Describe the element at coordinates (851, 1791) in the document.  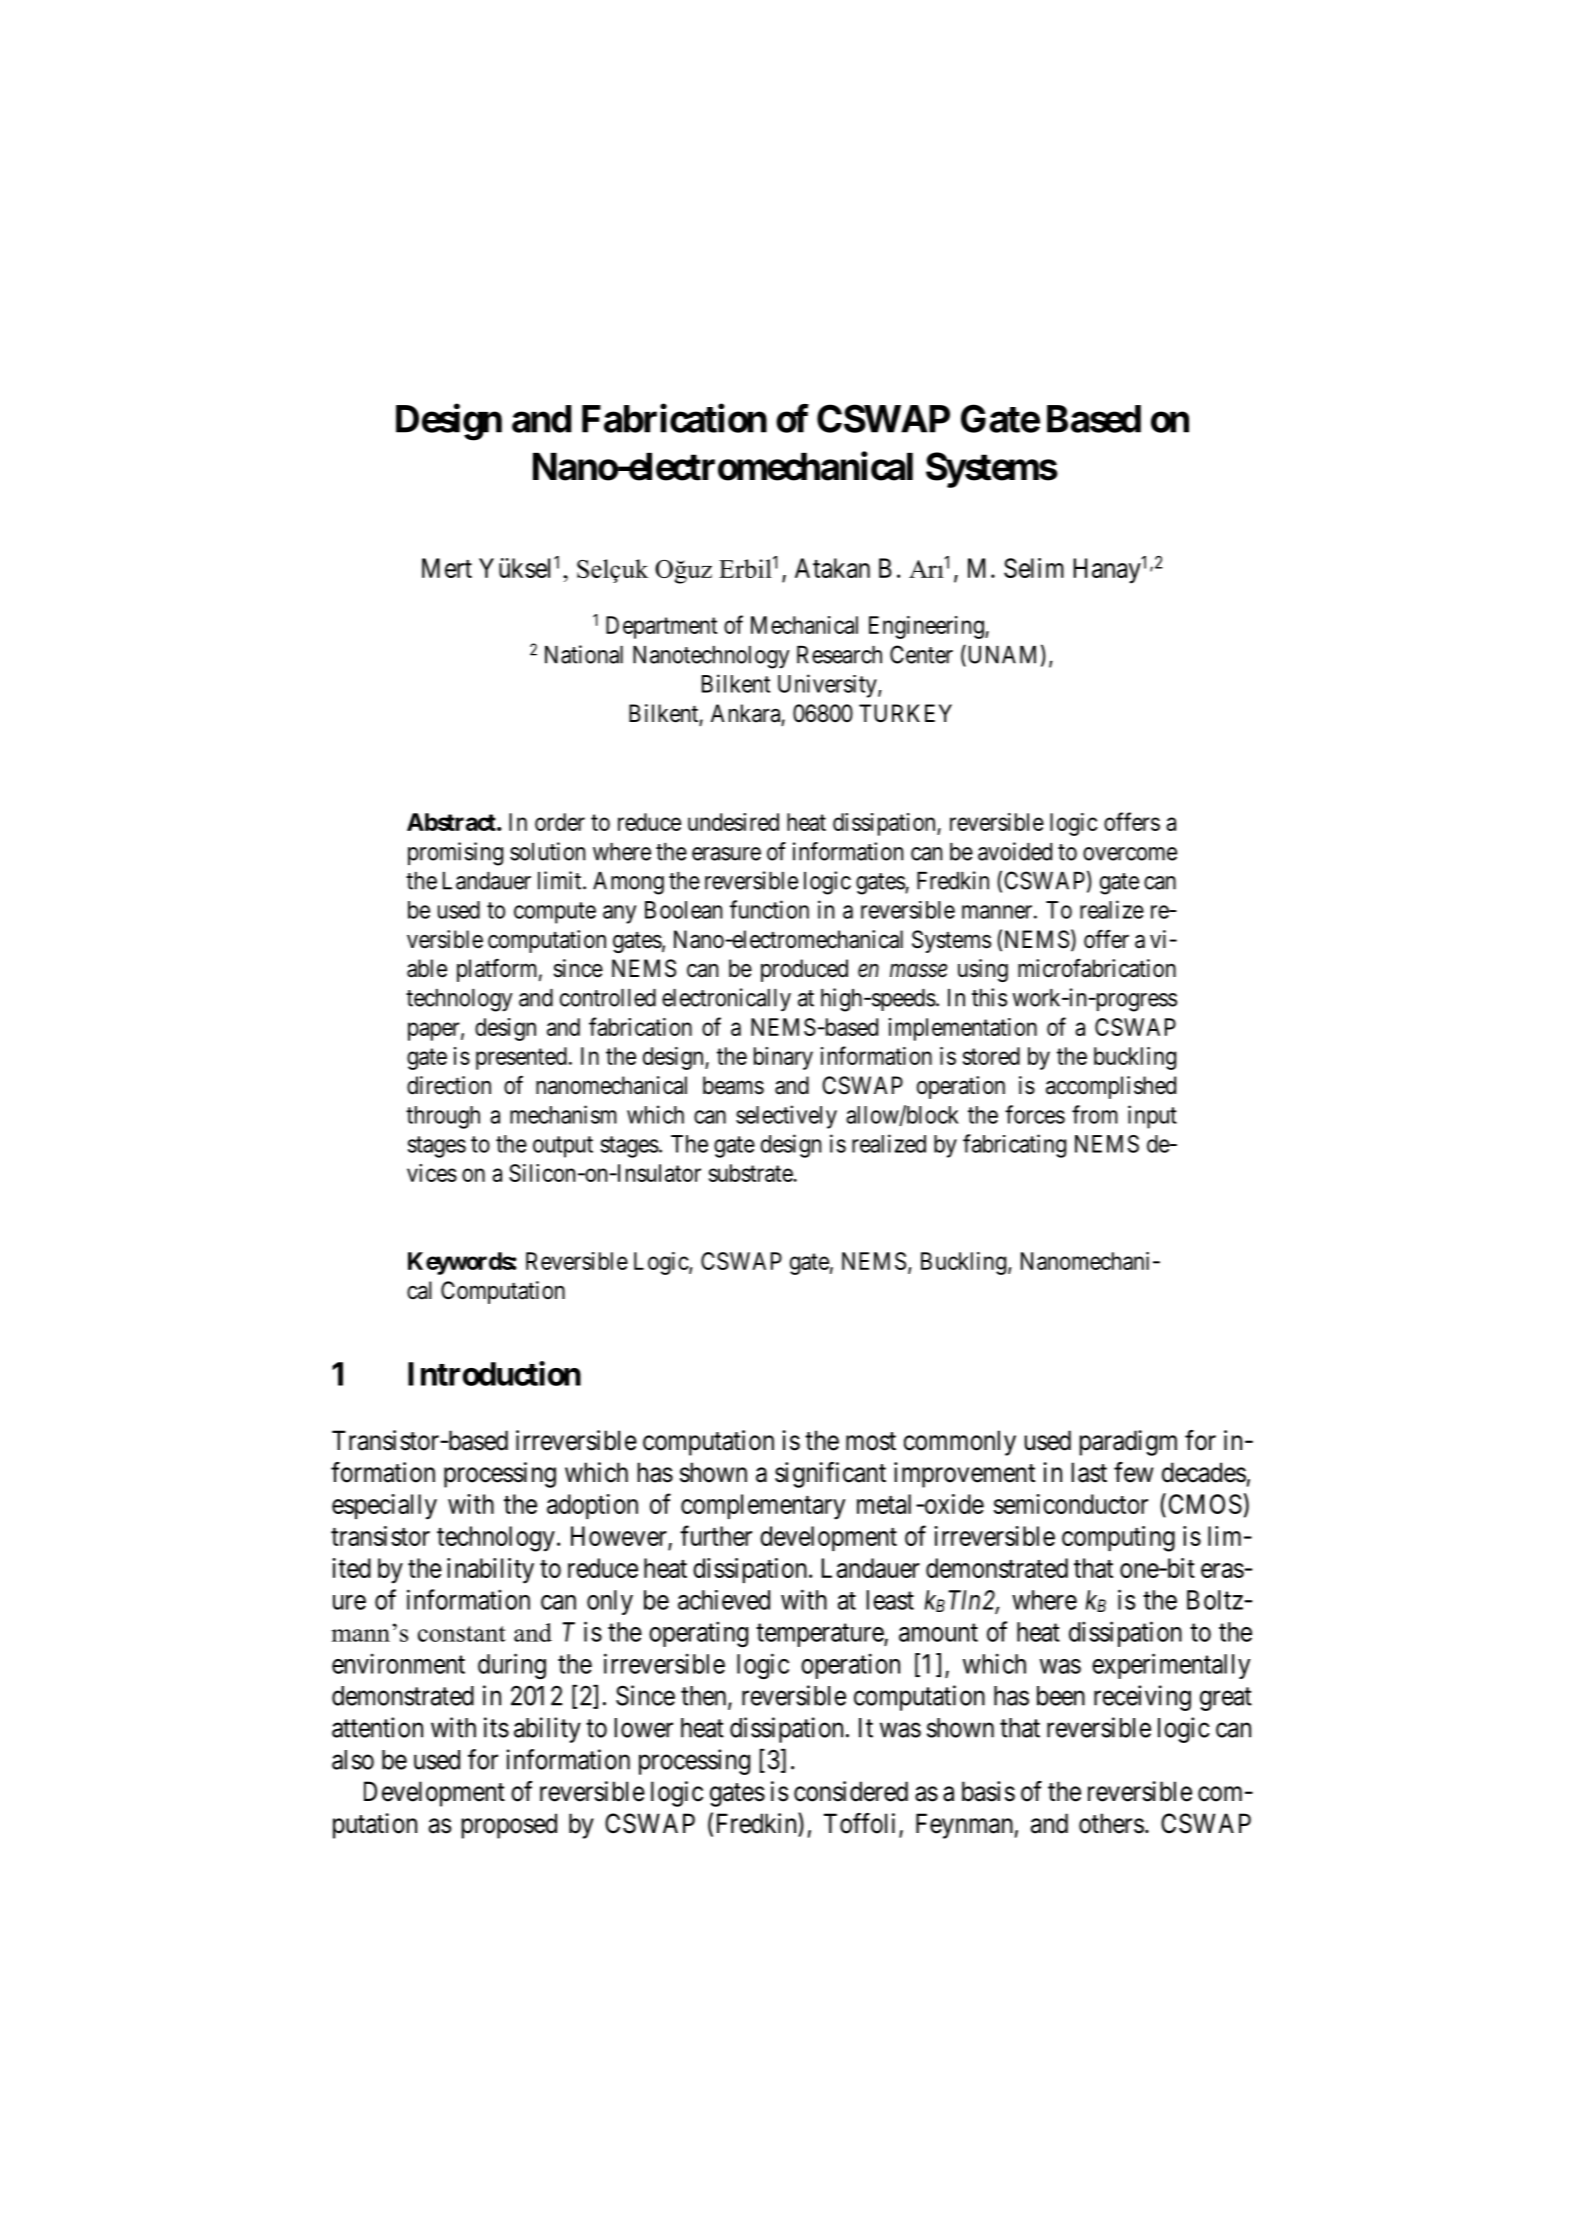
I see `considered` at that location.
